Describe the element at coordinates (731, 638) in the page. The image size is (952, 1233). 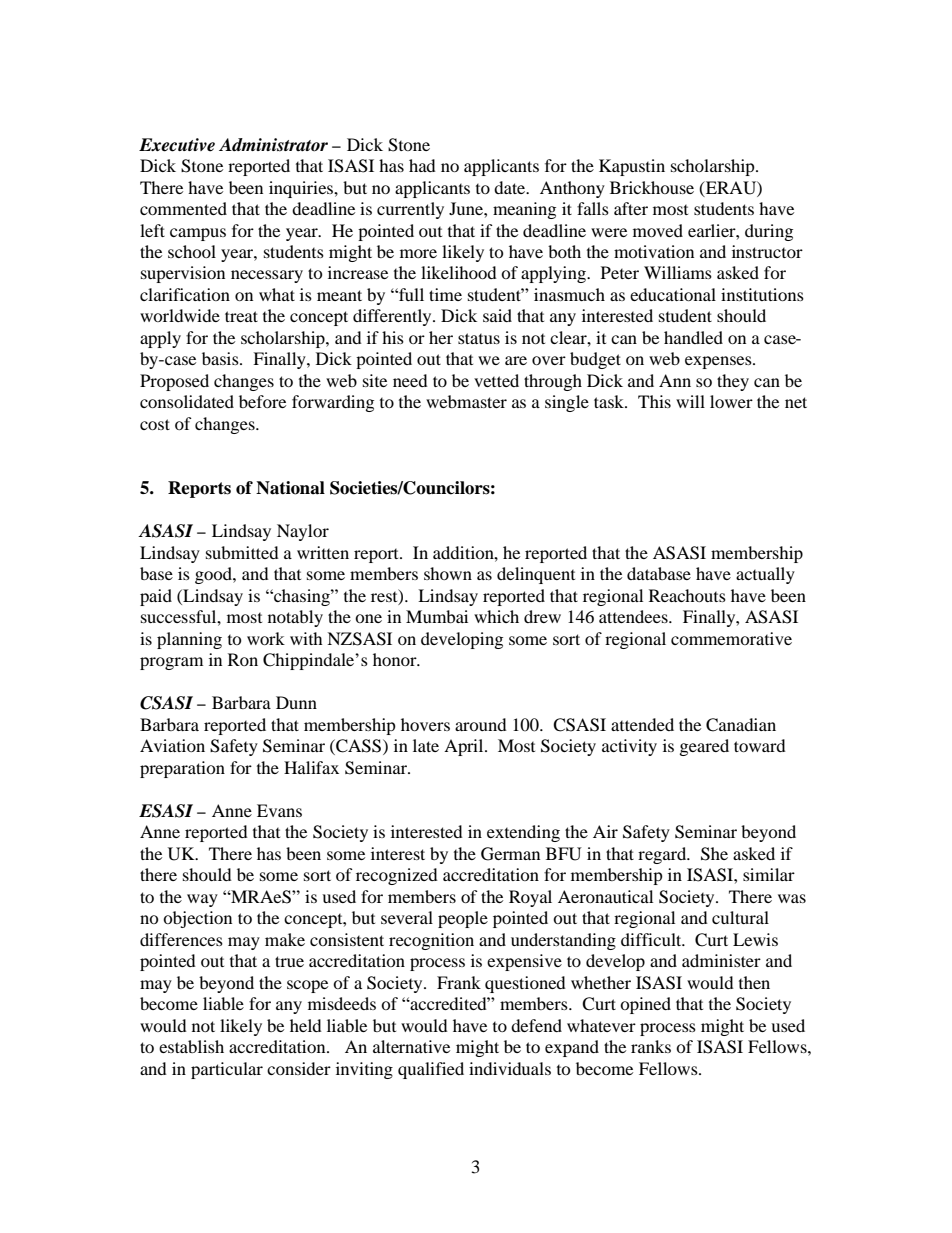
I see `commemorative` at that location.
